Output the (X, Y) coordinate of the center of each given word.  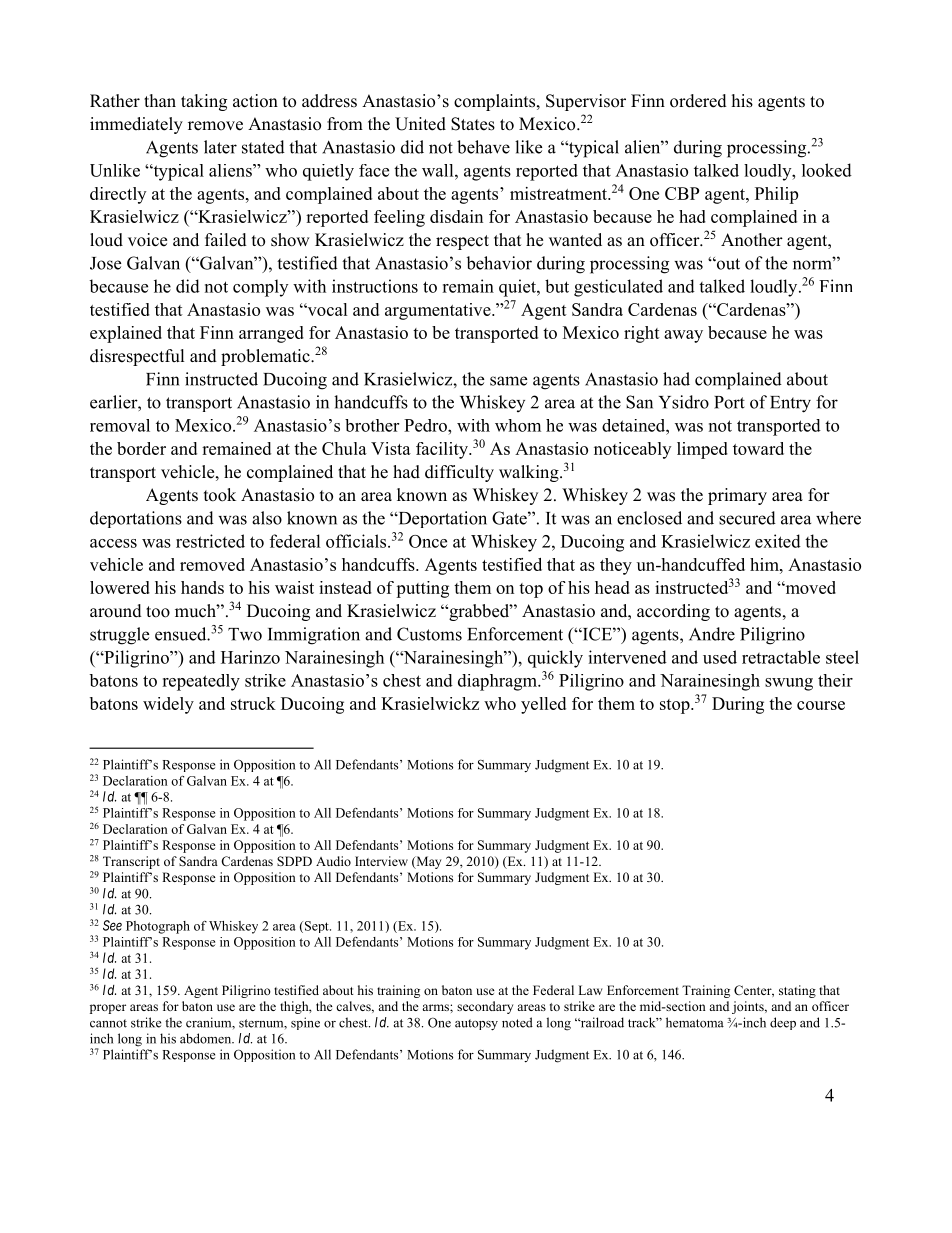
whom (518, 425)
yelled (543, 705)
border (141, 448)
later (220, 147)
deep (783, 1023)
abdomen (207, 1038)
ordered (698, 101)
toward (758, 448)
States (473, 124)
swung (789, 684)
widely (168, 705)
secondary (485, 1007)
